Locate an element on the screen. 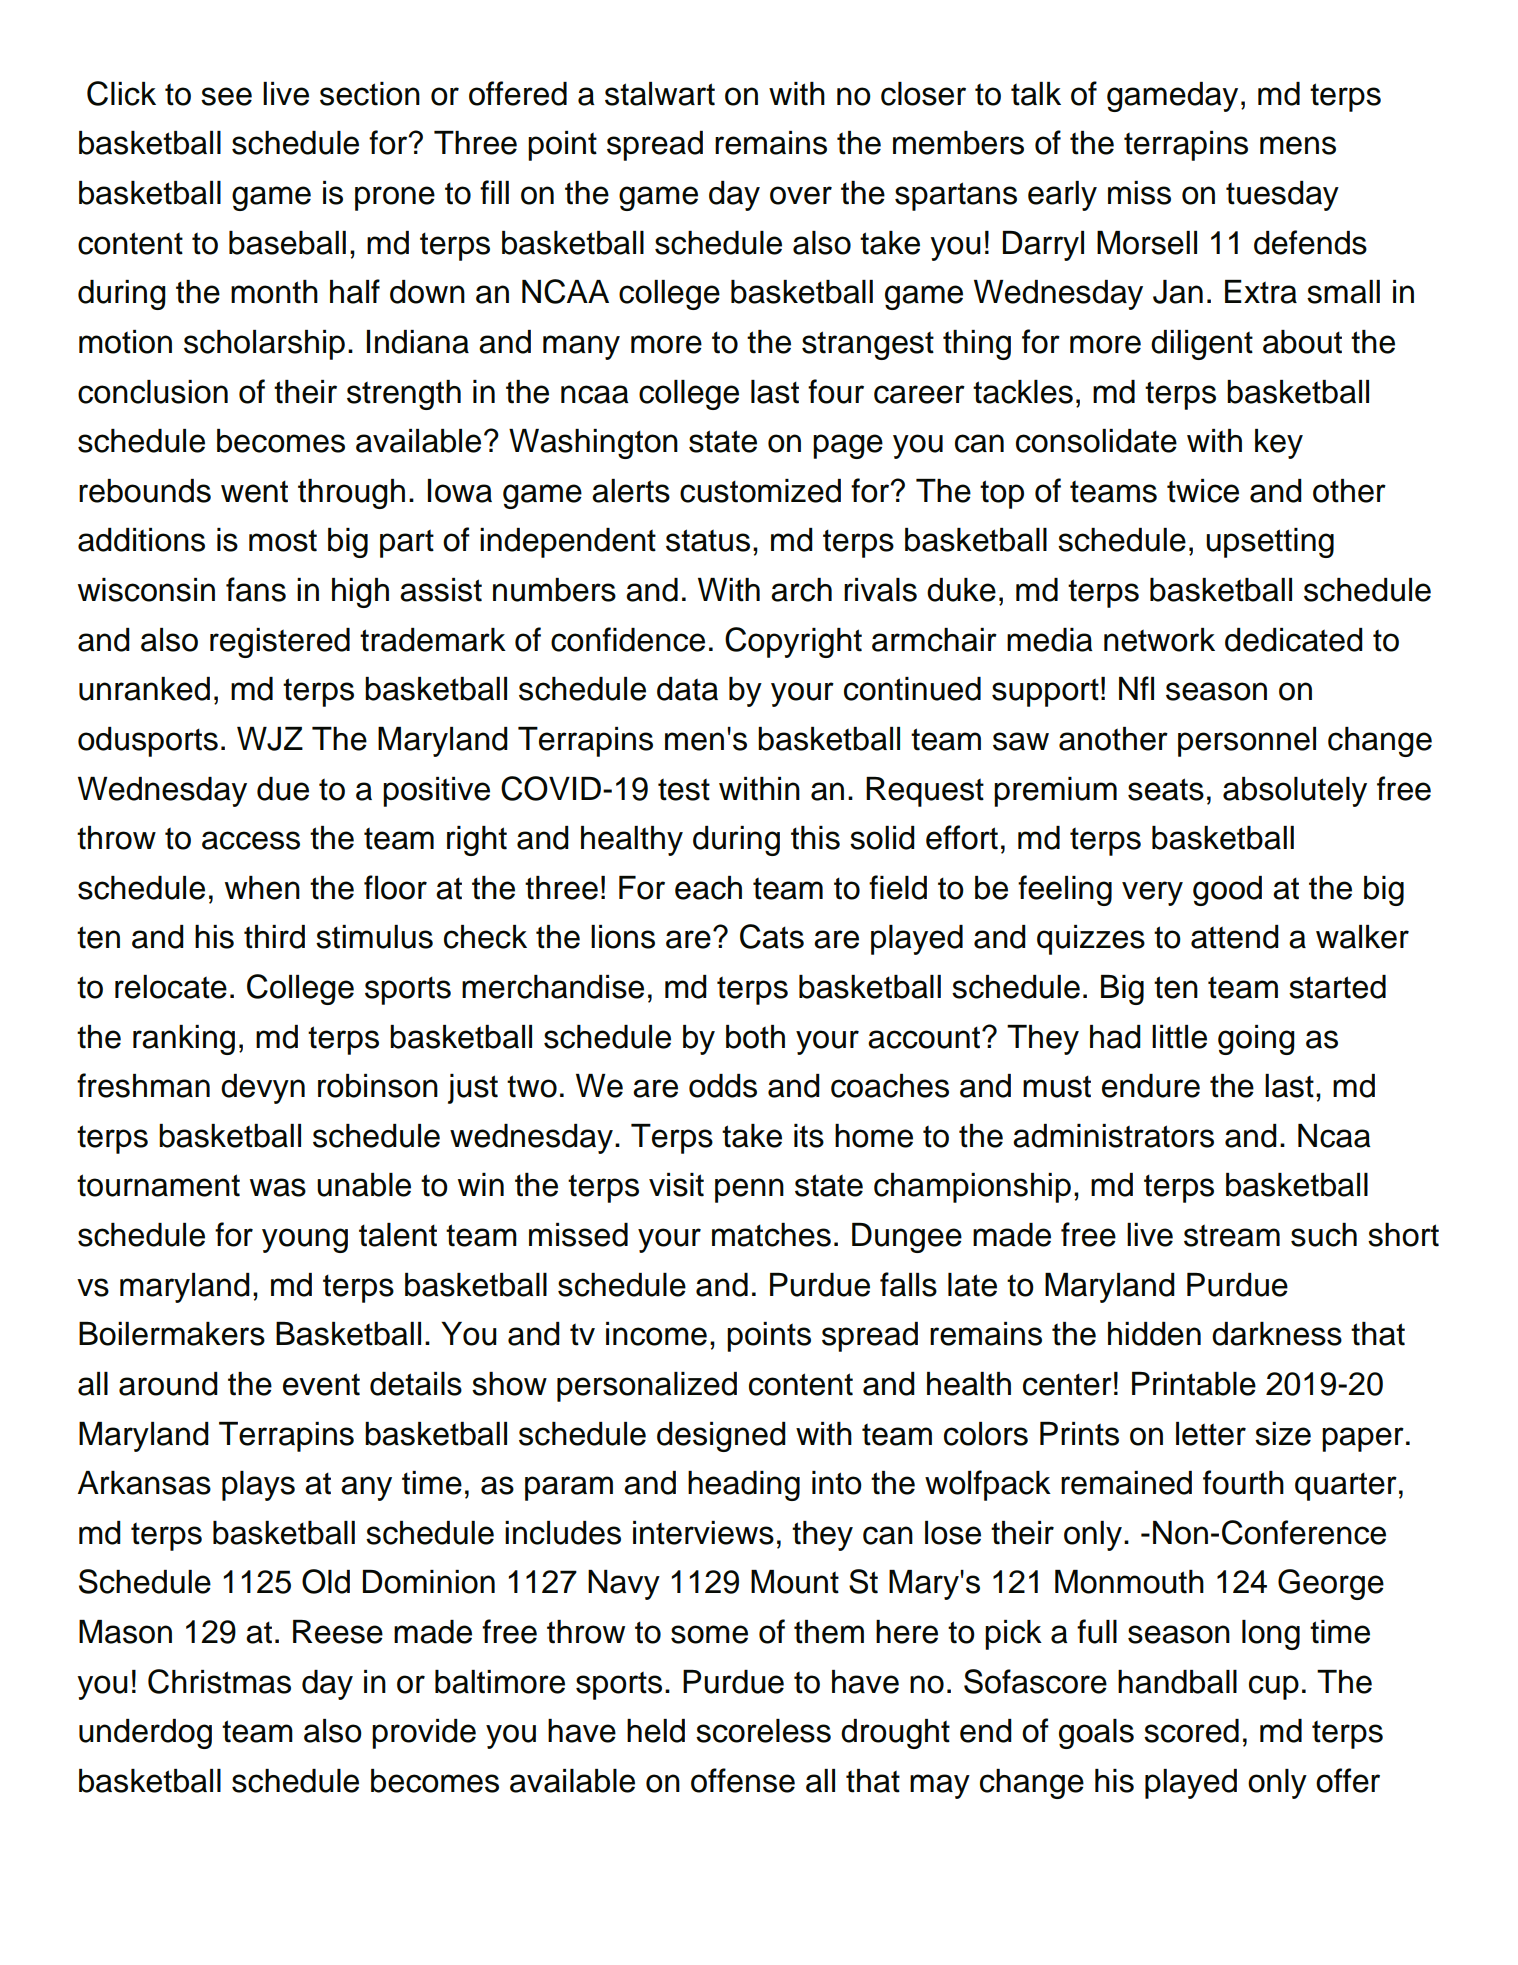 The image size is (1518, 1965). attend is located at coordinates (1235, 937).
